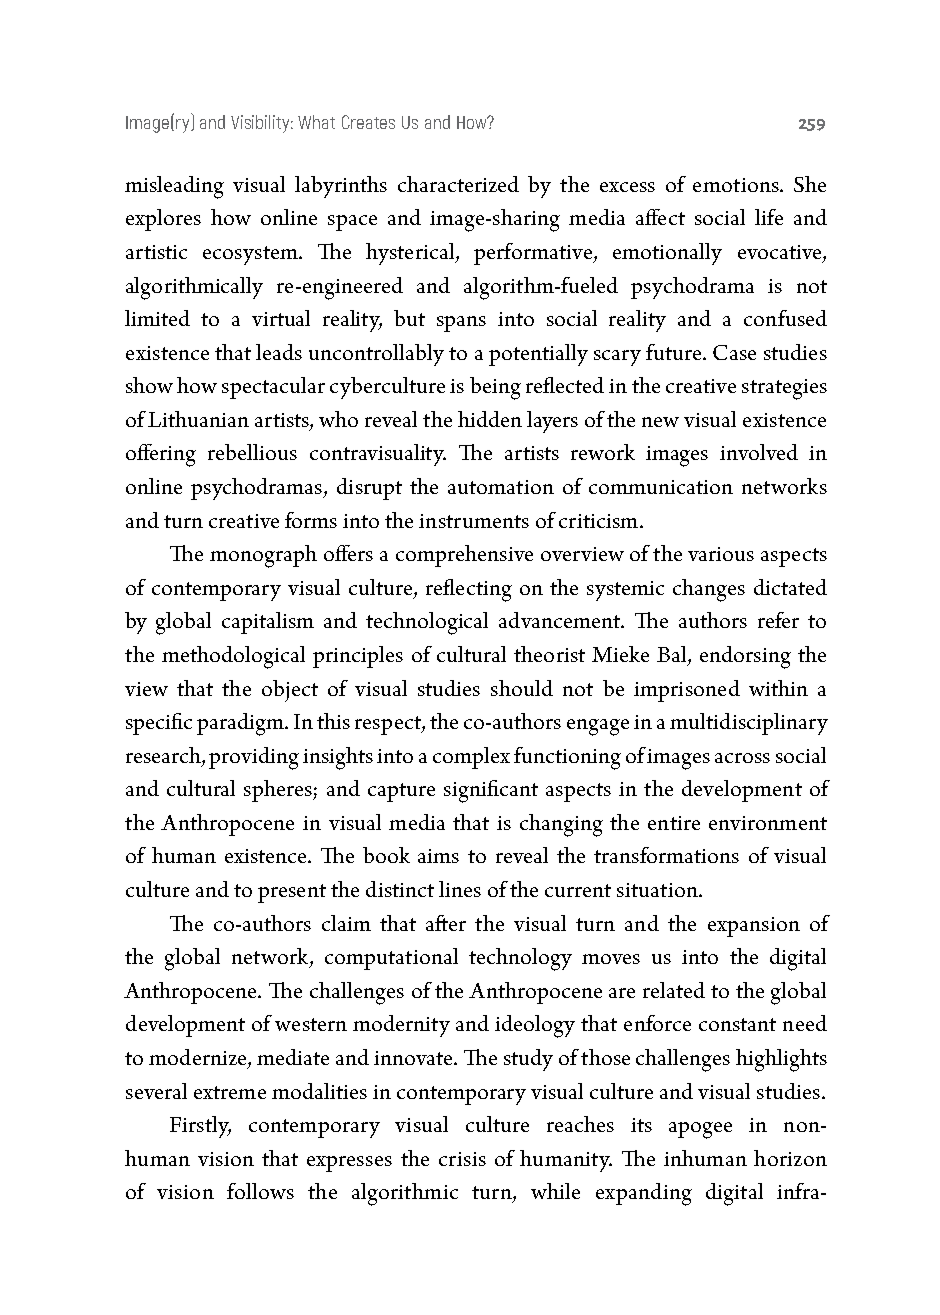 Image resolution: width=940 pixels, height=1315 pixels. Describe the element at coordinates (737, 185) in the screenshot. I see `emotions` at that location.
